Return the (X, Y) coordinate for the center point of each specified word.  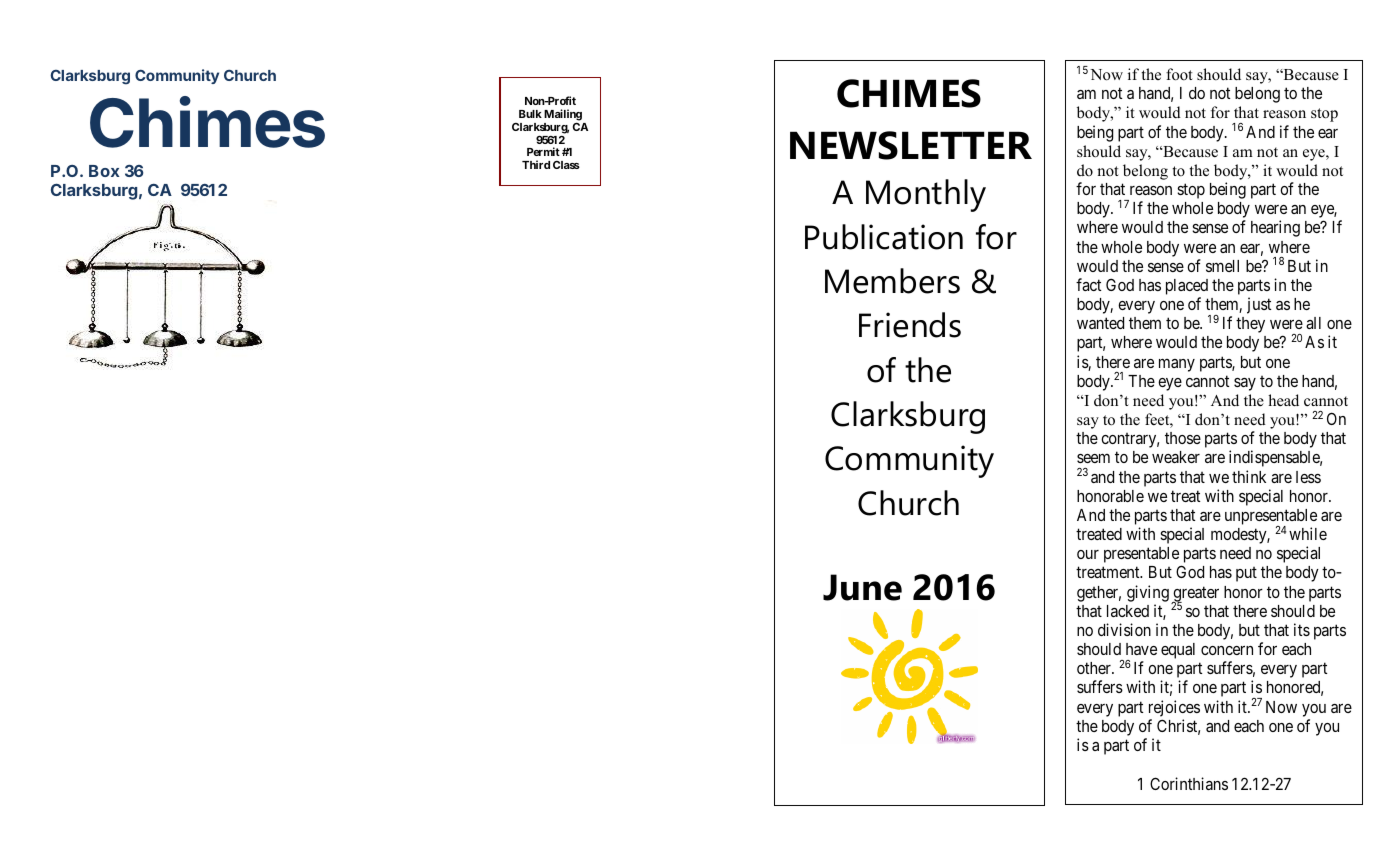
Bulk (530, 114)
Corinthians (1189, 783)
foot (1179, 74)
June (862, 587)
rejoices (1174, 708)
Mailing (563, 115)
